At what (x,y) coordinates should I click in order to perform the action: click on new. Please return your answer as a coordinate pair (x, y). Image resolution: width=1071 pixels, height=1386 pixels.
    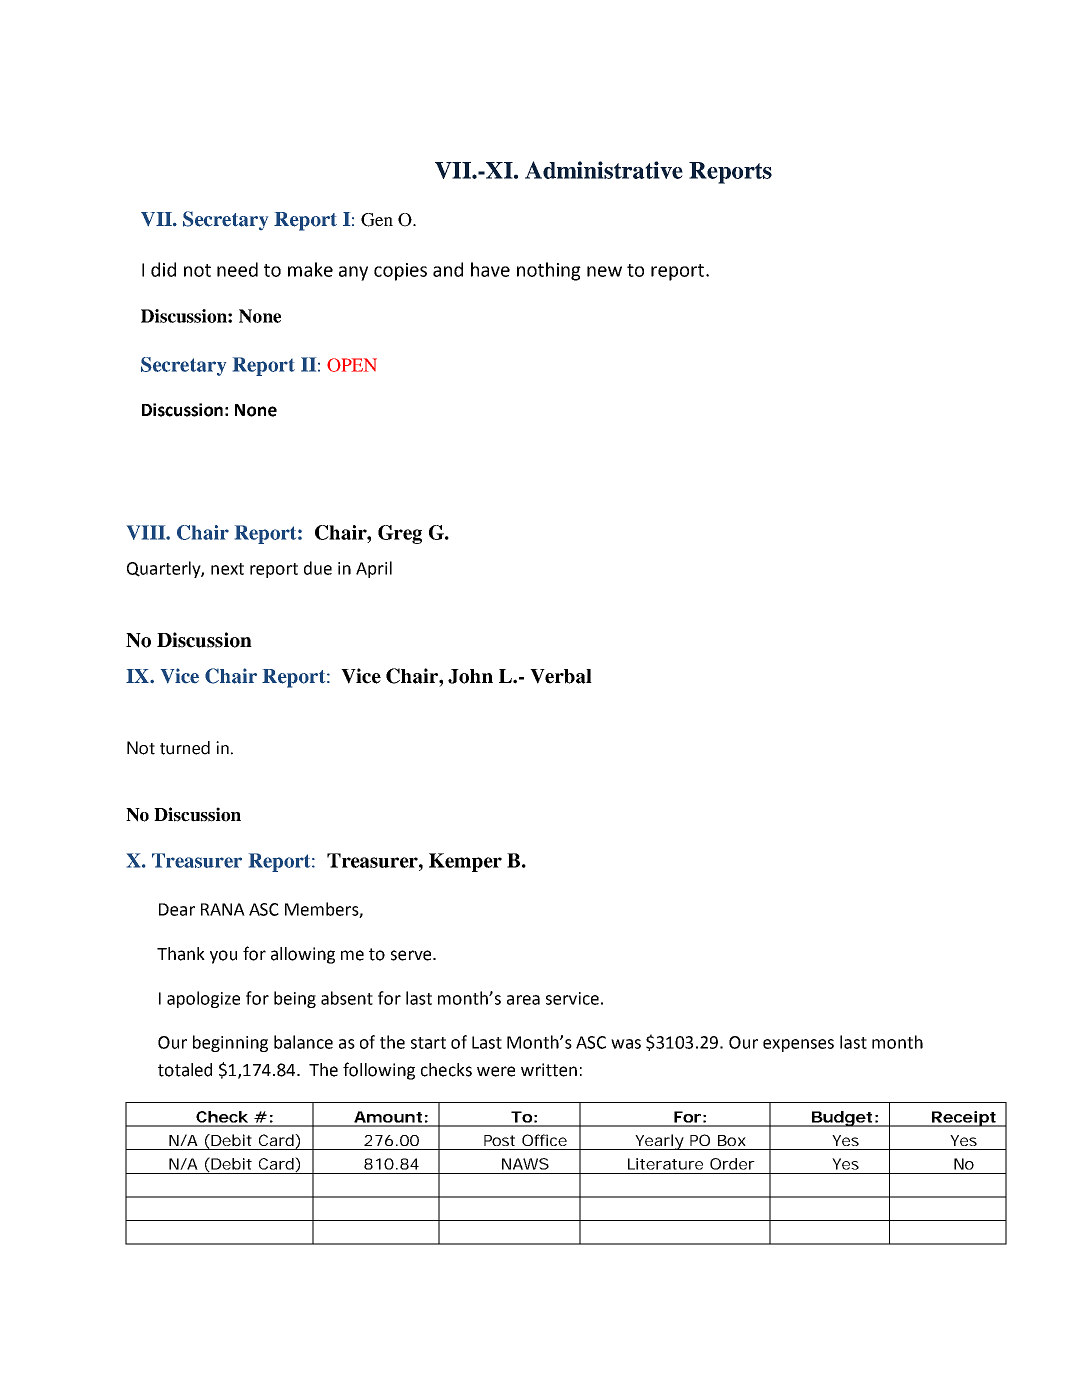
    Looking at the image, I should click on (604, 271).
